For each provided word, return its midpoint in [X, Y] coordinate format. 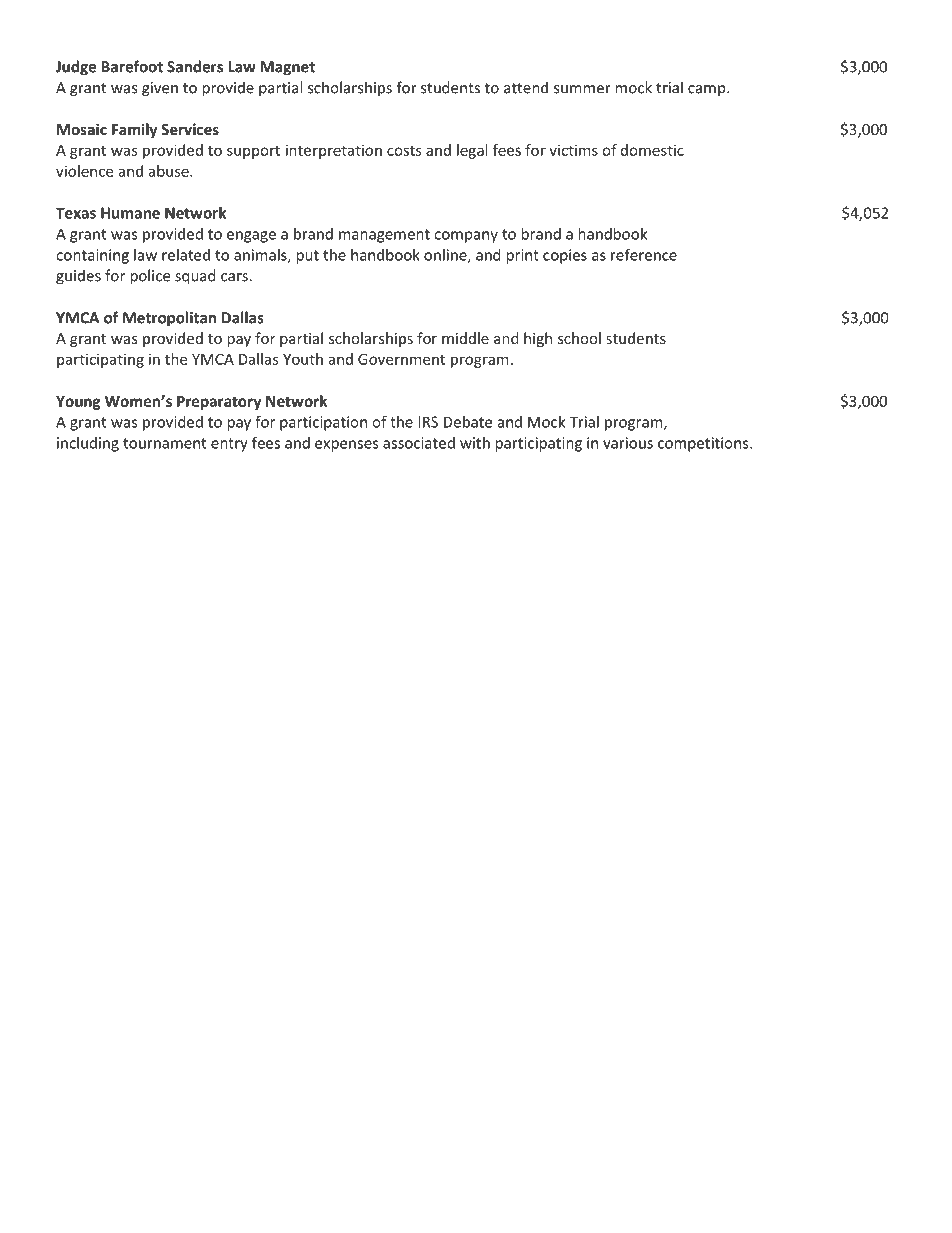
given [160, 89]
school [579, 338]
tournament [164, 443]
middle [465, 338]
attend [526, 87]
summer [582, 89]
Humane [130, 213]
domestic [652, 150]
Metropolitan [169, 319]
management [384, 236]
